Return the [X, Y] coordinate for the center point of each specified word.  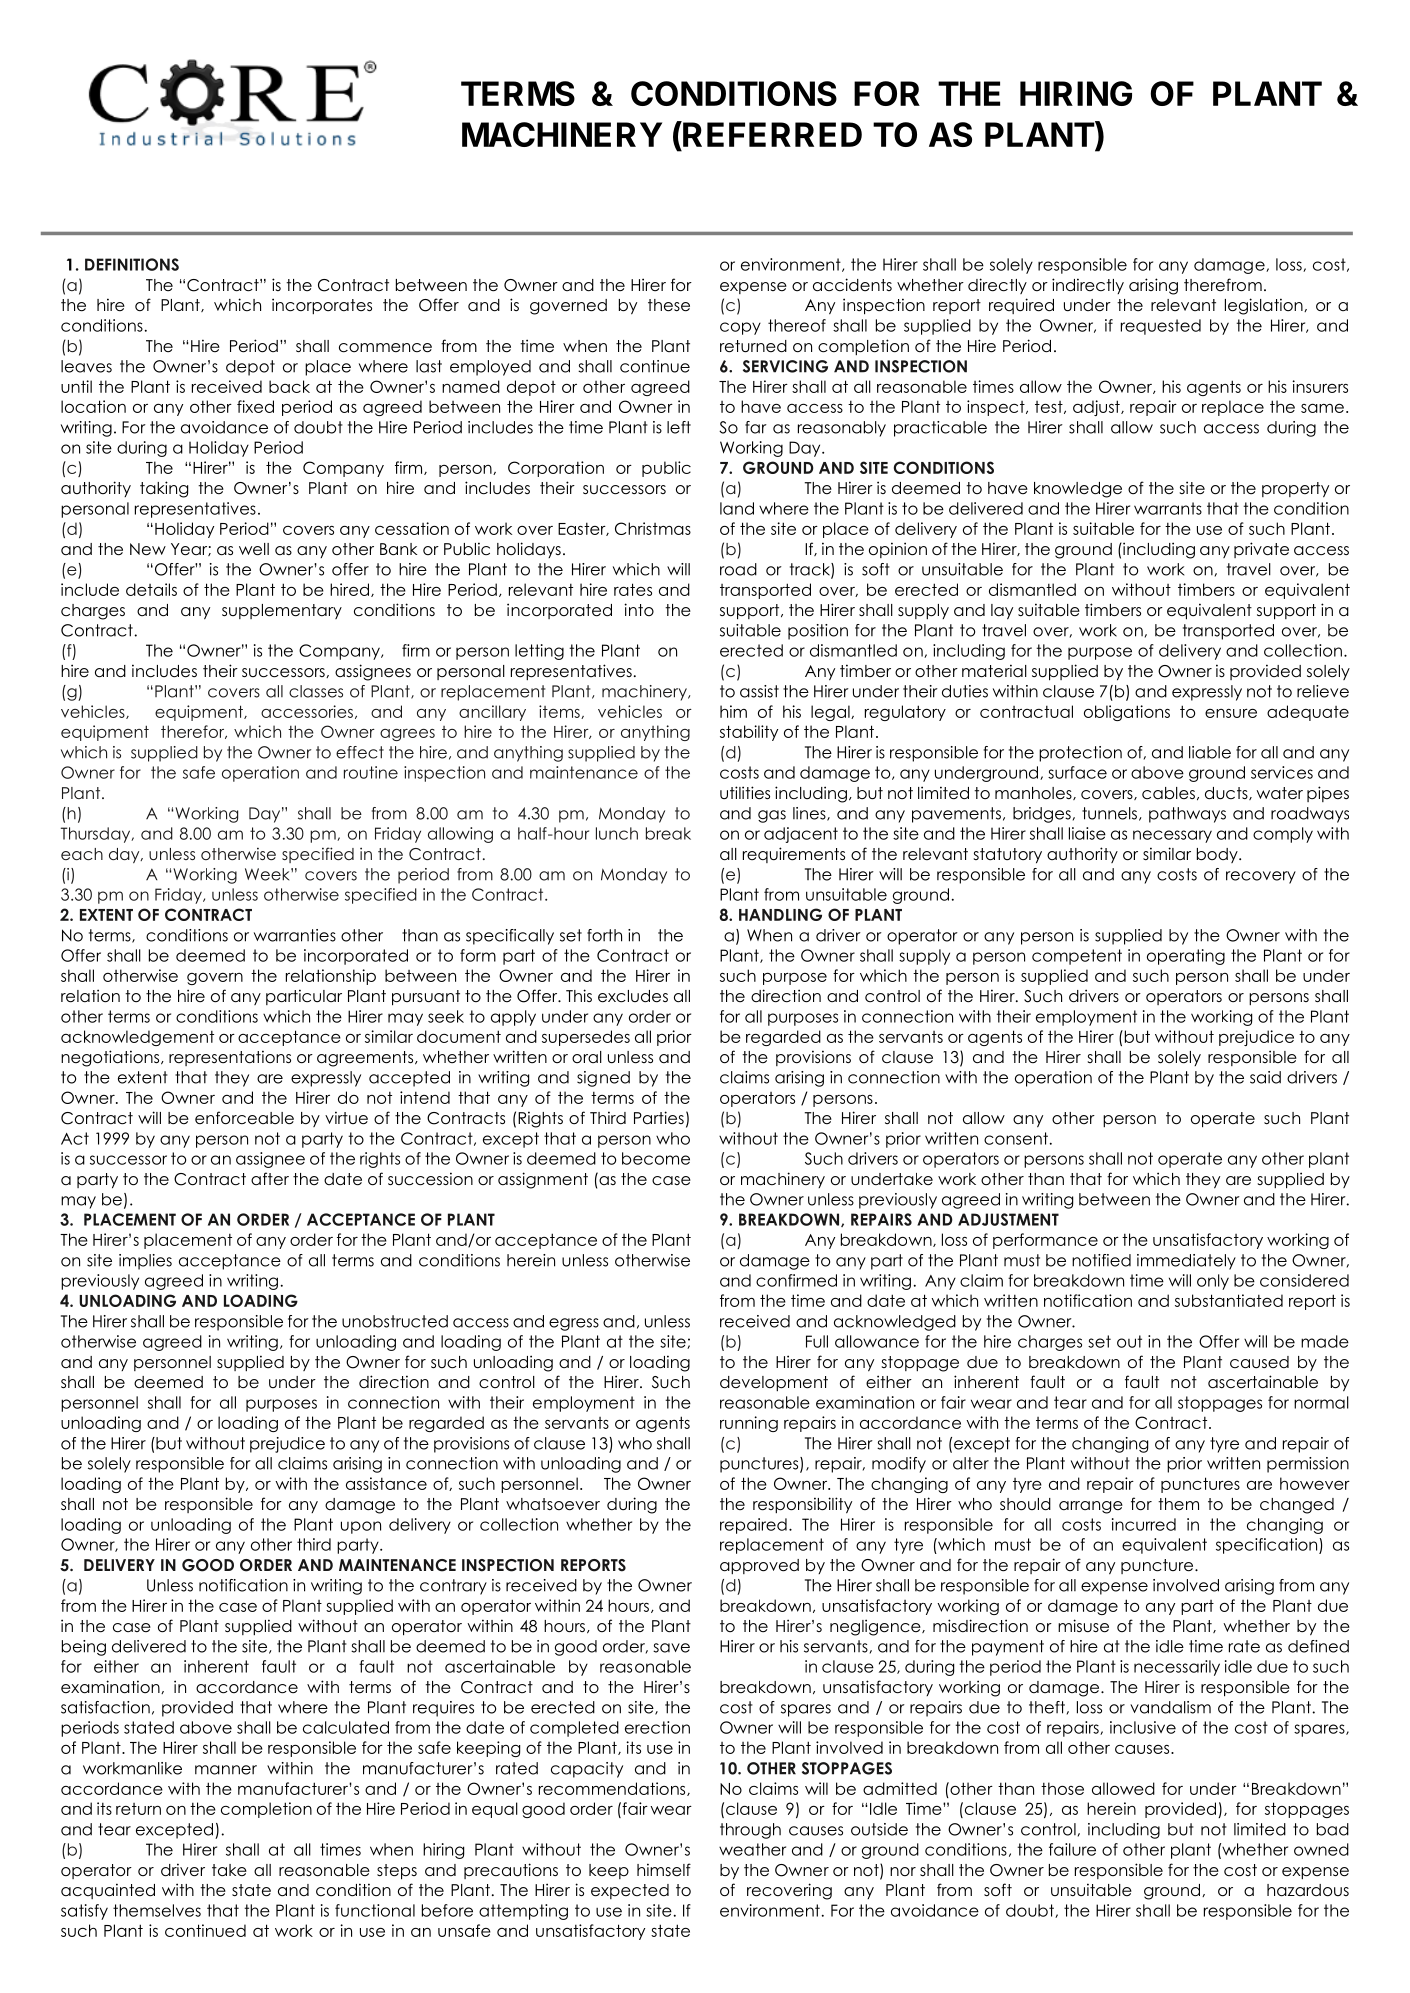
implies [145, 1262]
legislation [1265, 306]
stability [749, 733]
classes [316, 691]
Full [817, 1341]
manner [226, 1770]
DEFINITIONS [132, 264]
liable [1210, 752]
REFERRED [771, 134]
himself [664, 1869]
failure [1072, 1849]
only [1213, 1282]
